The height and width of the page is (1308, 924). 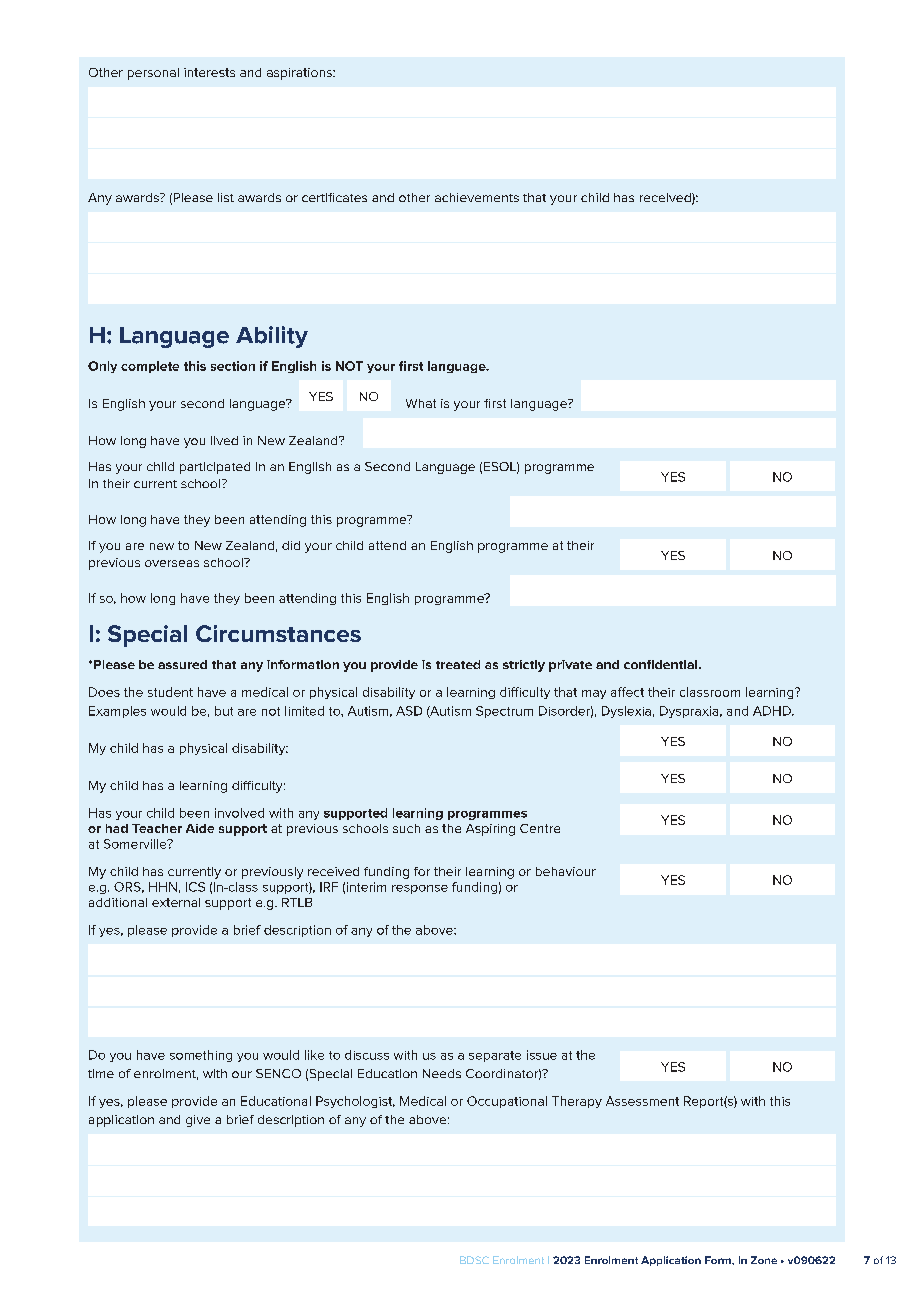 I want to click on What, so click(x=421, y=403).
